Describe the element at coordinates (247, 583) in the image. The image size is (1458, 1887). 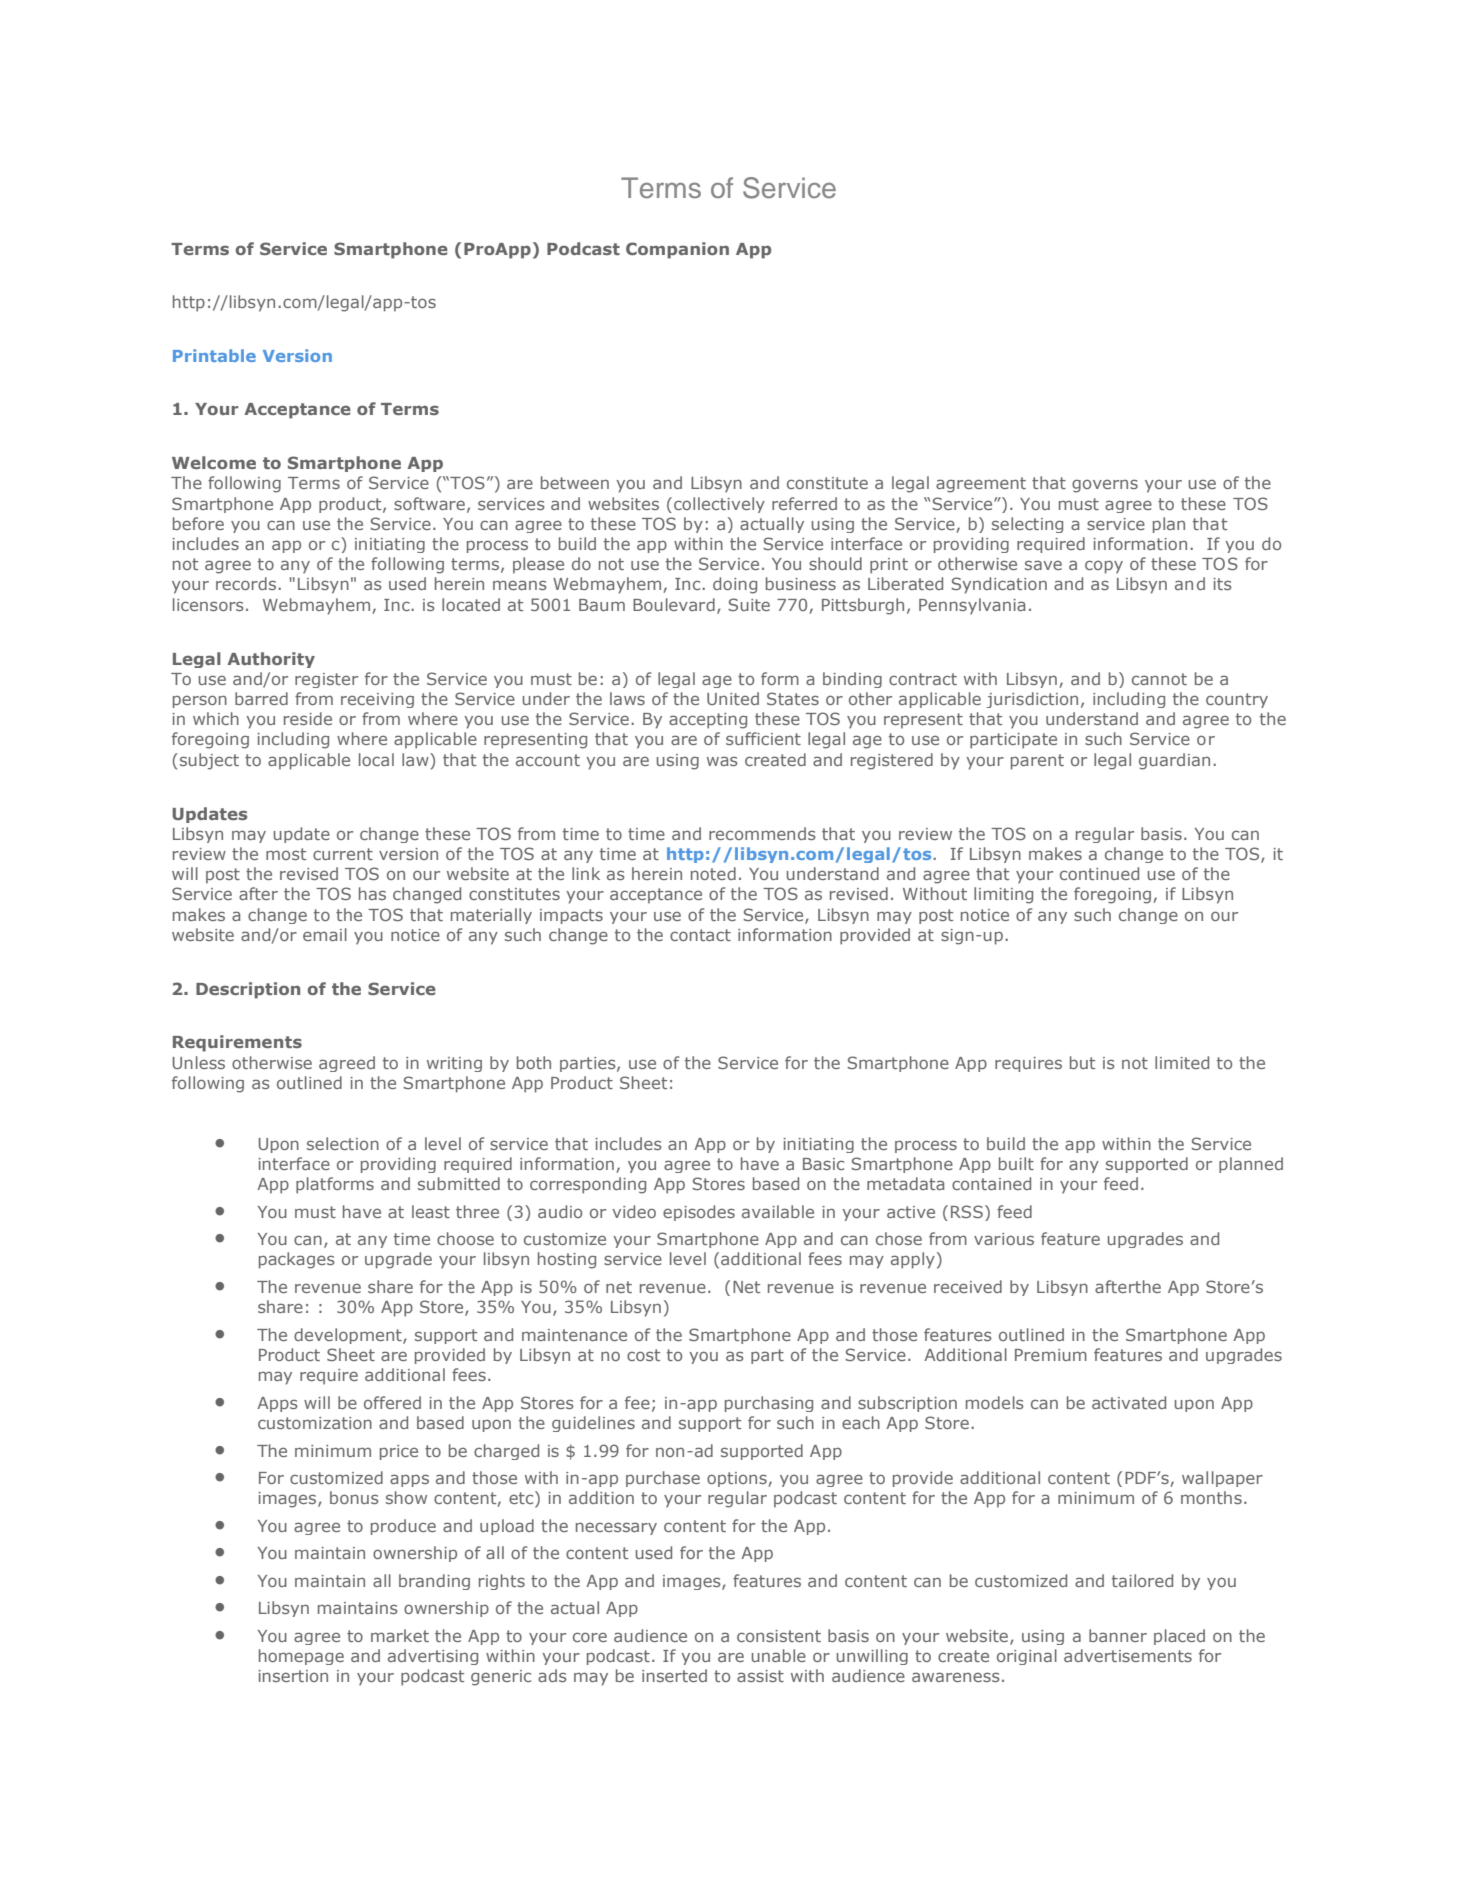
I see `records` at that location.
